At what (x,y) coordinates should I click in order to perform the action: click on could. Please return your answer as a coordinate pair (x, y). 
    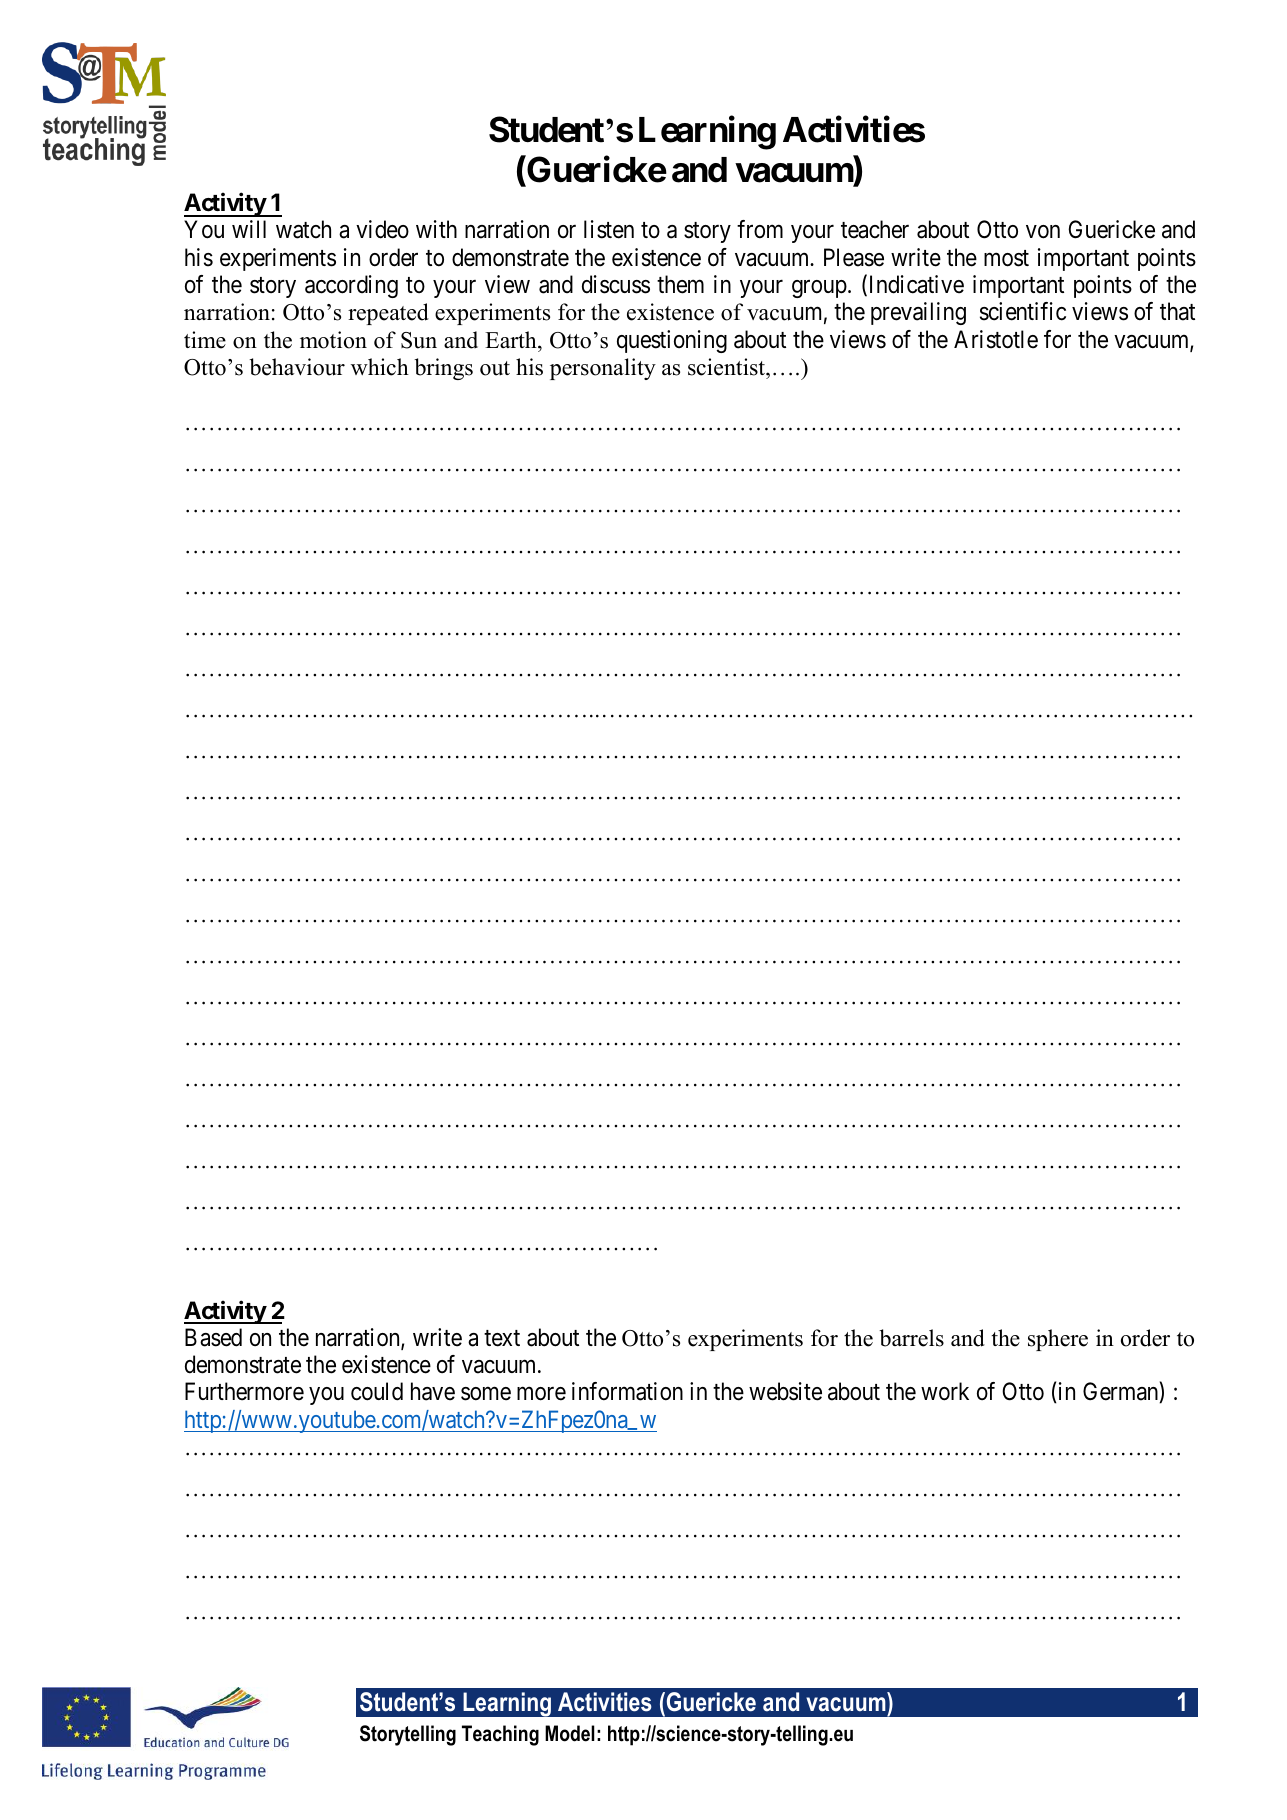
    Looking at the image, I should click on (377, 1391).
